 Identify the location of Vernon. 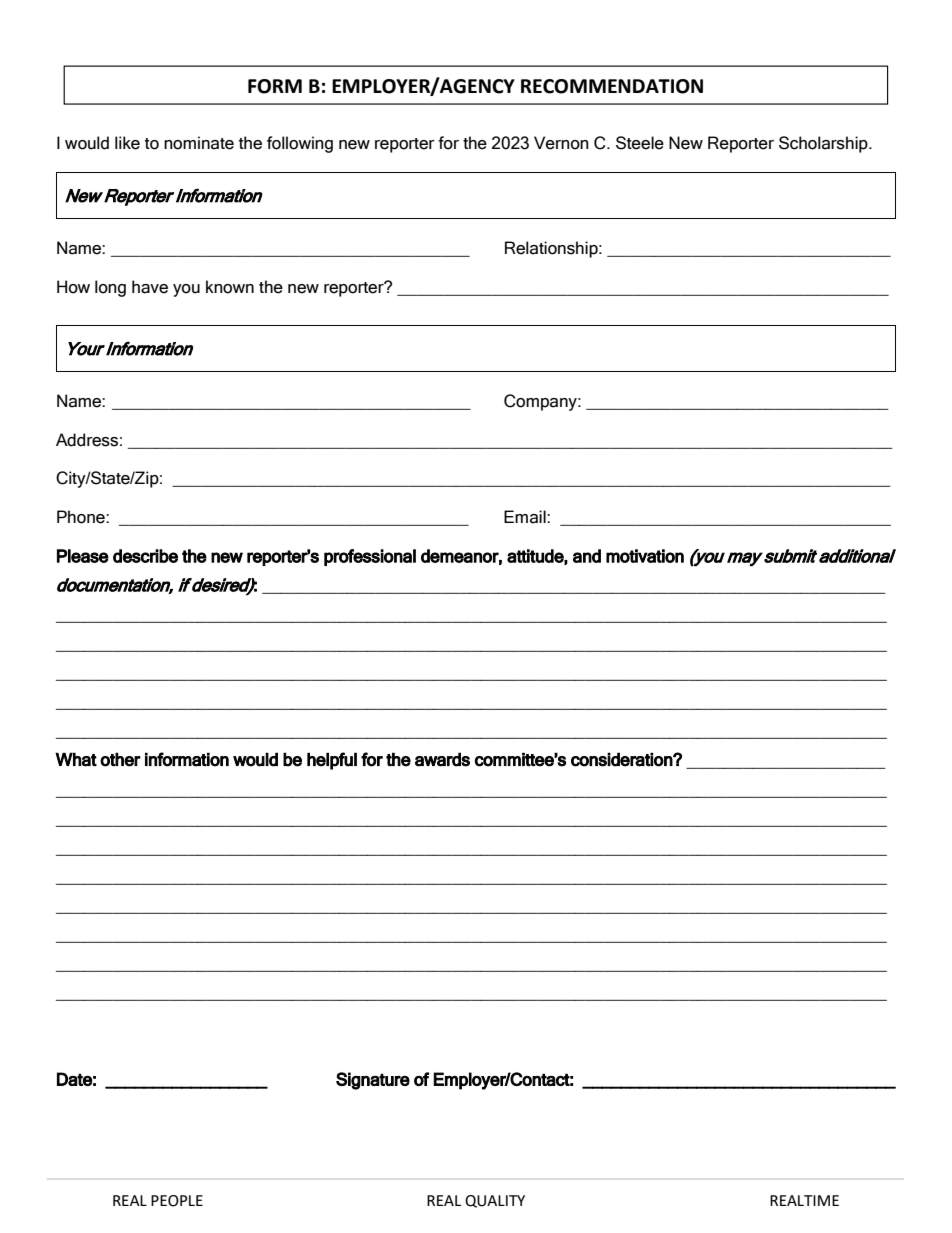
(561, 143).
